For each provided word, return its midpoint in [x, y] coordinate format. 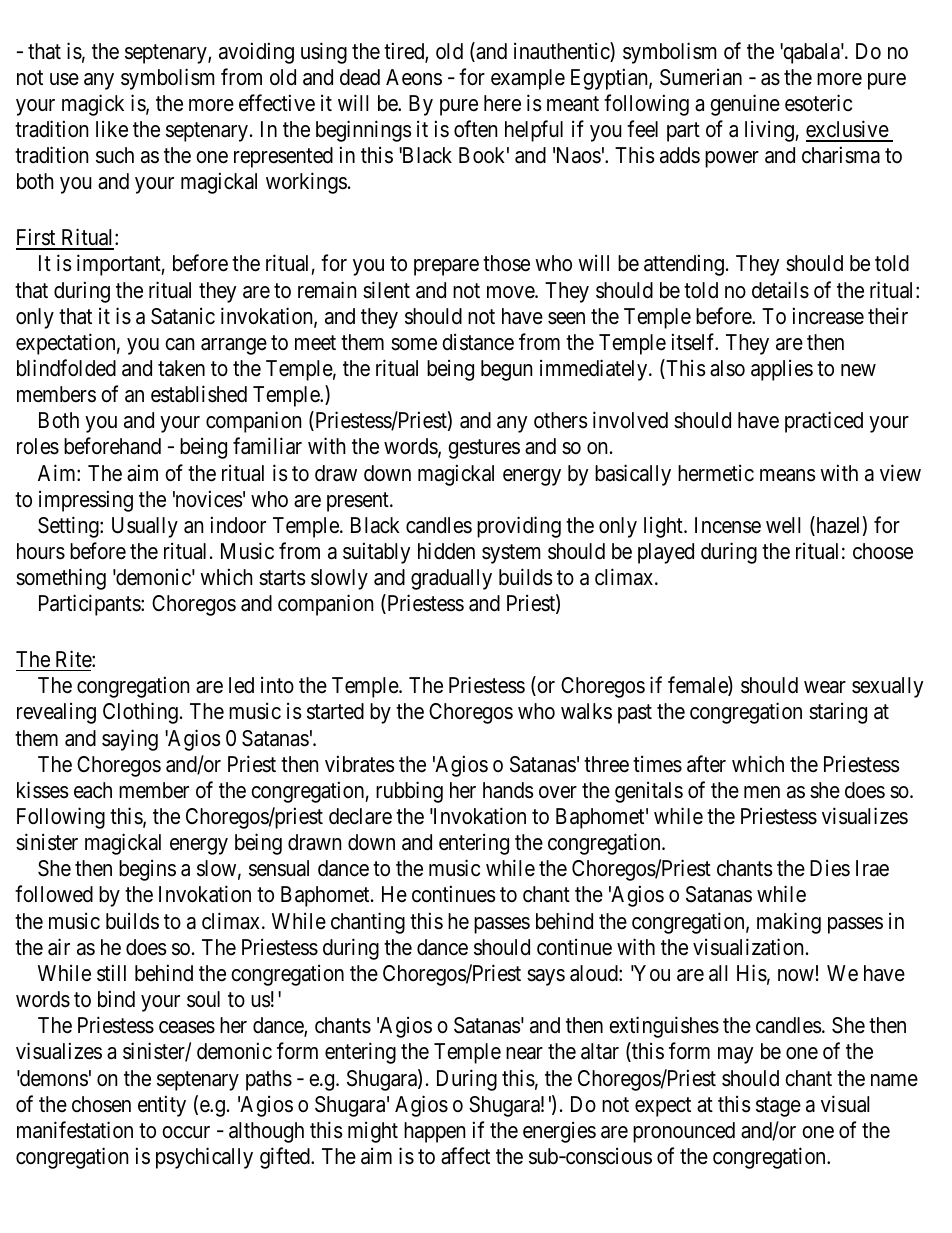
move [511, 292]
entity [162, 1106]
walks [586, 711]
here [502, 103]
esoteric [818, 103]
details [780, 290]
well [783, 525]
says [546, 977]
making [789, 923]
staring [838, 713]
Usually [145, 527]
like [112, 129]
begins [147, 870]
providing [519, 527]
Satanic [183, 316]
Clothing [140, 713]
